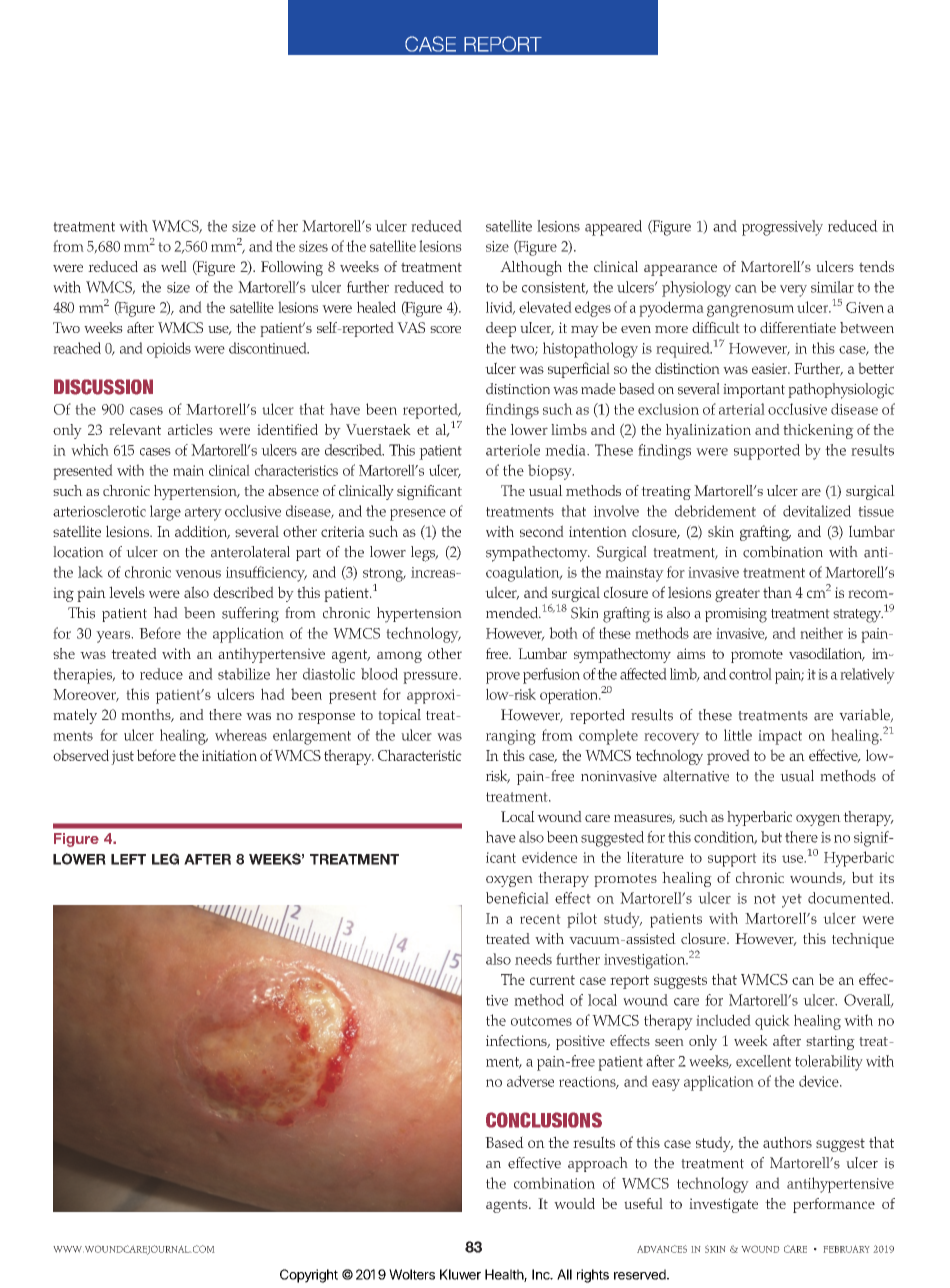 This image has height=1288, width=950. Describe the element at coordinates (460, 1274) in the image. I see `Kluwer` at that location.
